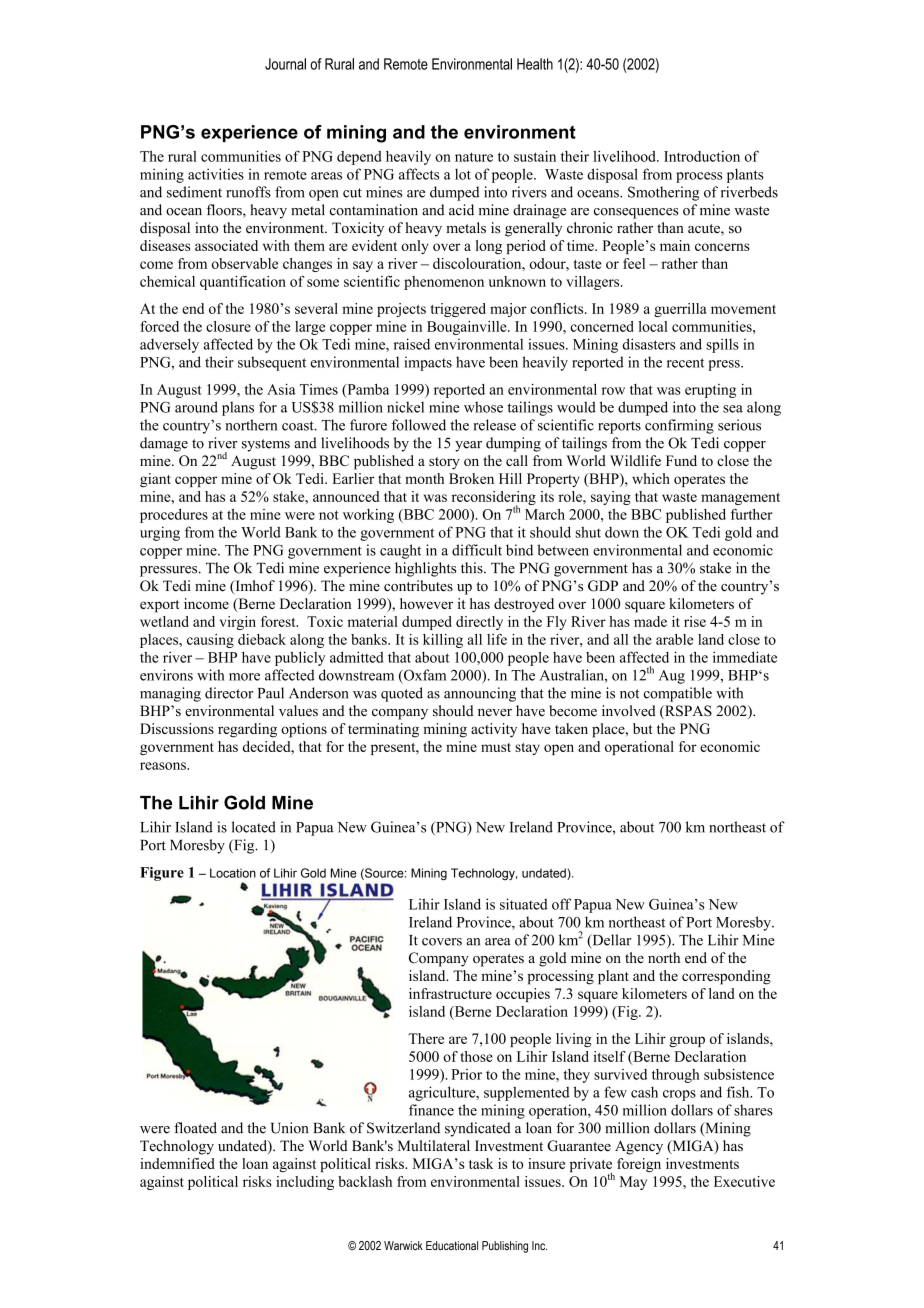 This screenshot has width=924, height=1308. Describe the element at coordinates (443, 641) in the screenshot. I see `killing` at that location.
